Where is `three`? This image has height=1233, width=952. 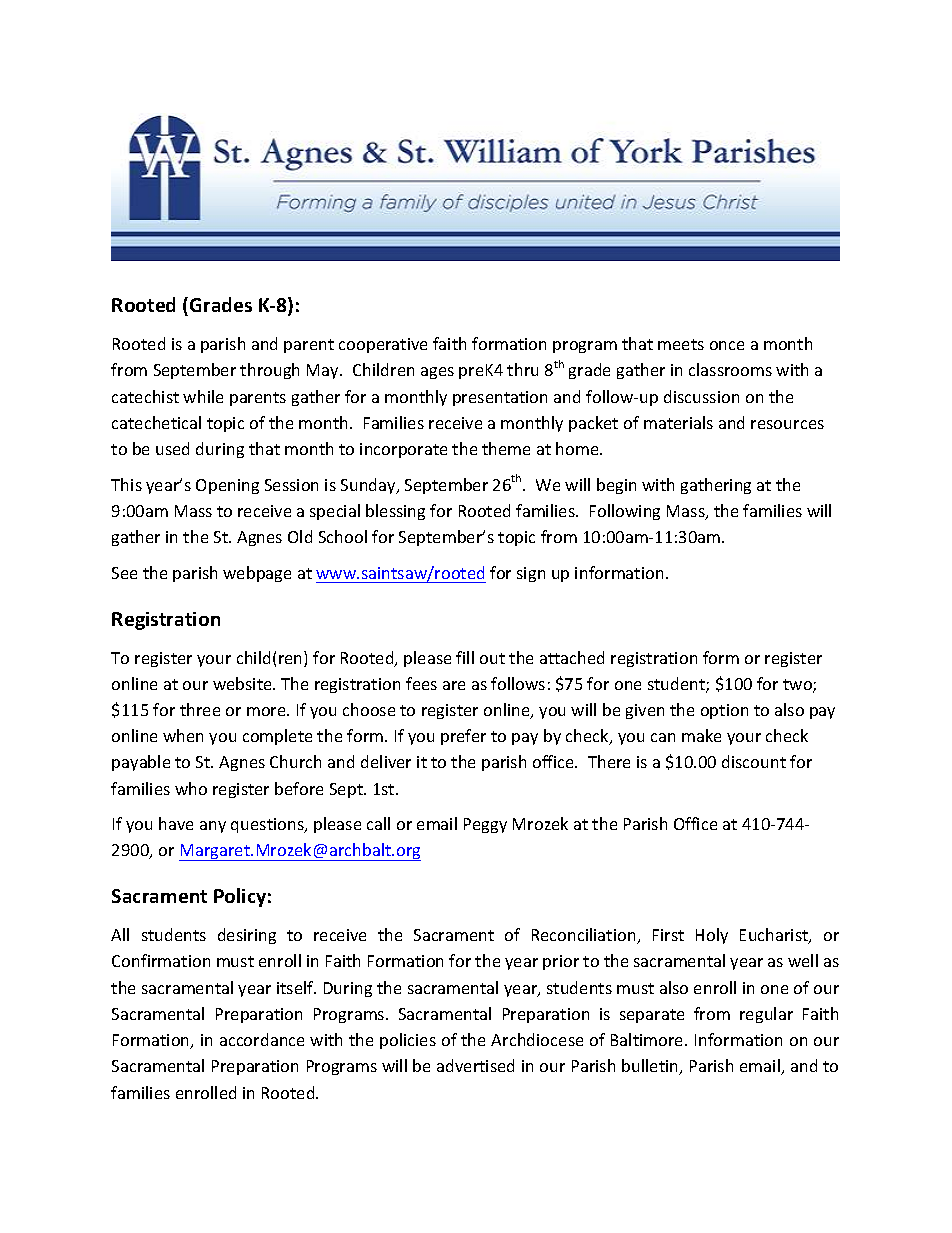
three is located at coordinates (200, 709).
